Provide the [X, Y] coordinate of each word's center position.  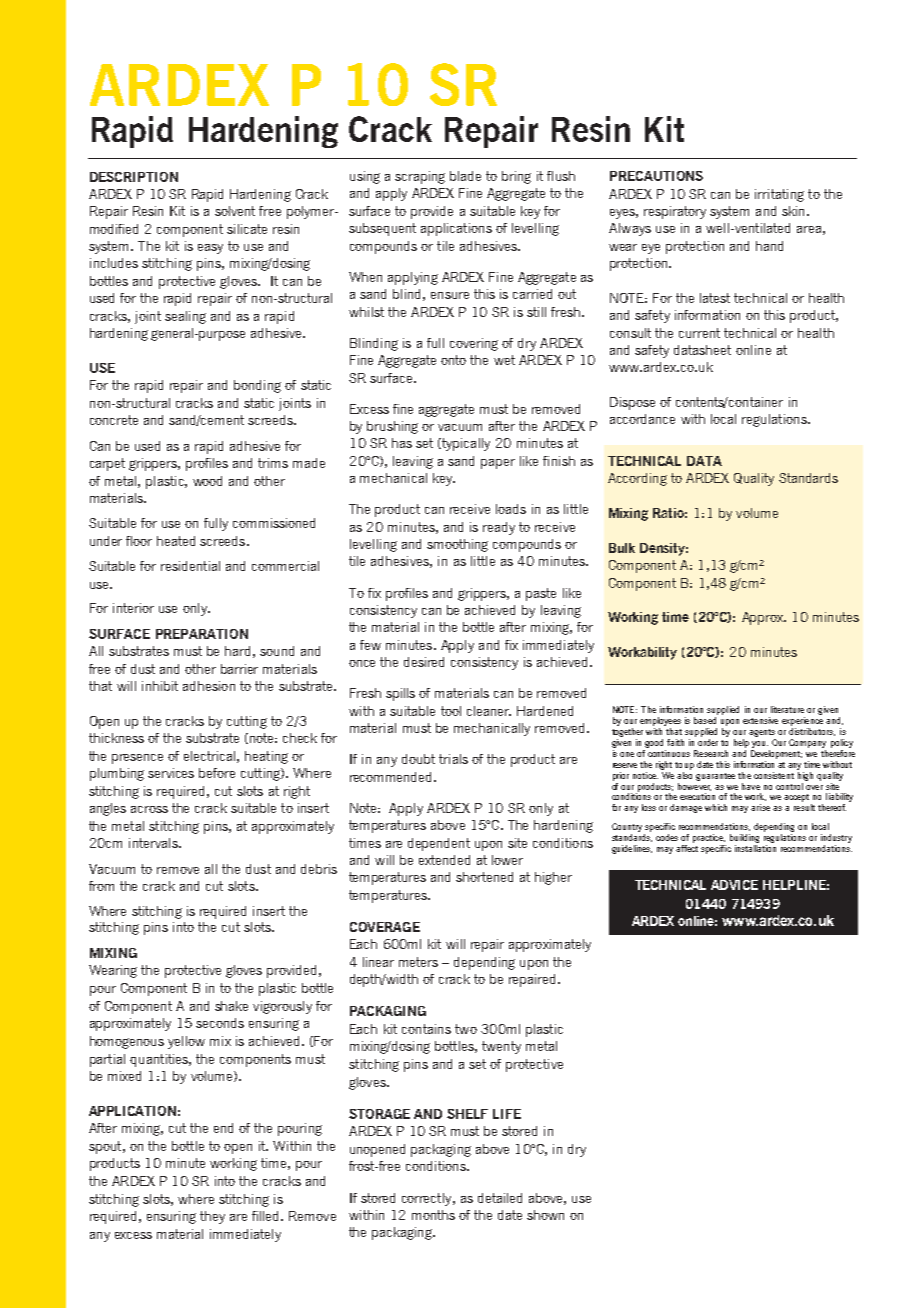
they [212, 1217]
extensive [760, 720]
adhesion [209, 686]
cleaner [489, 711]
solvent [235, 211]
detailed [500, 1198]
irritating [779, 195]
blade [465, 176]
